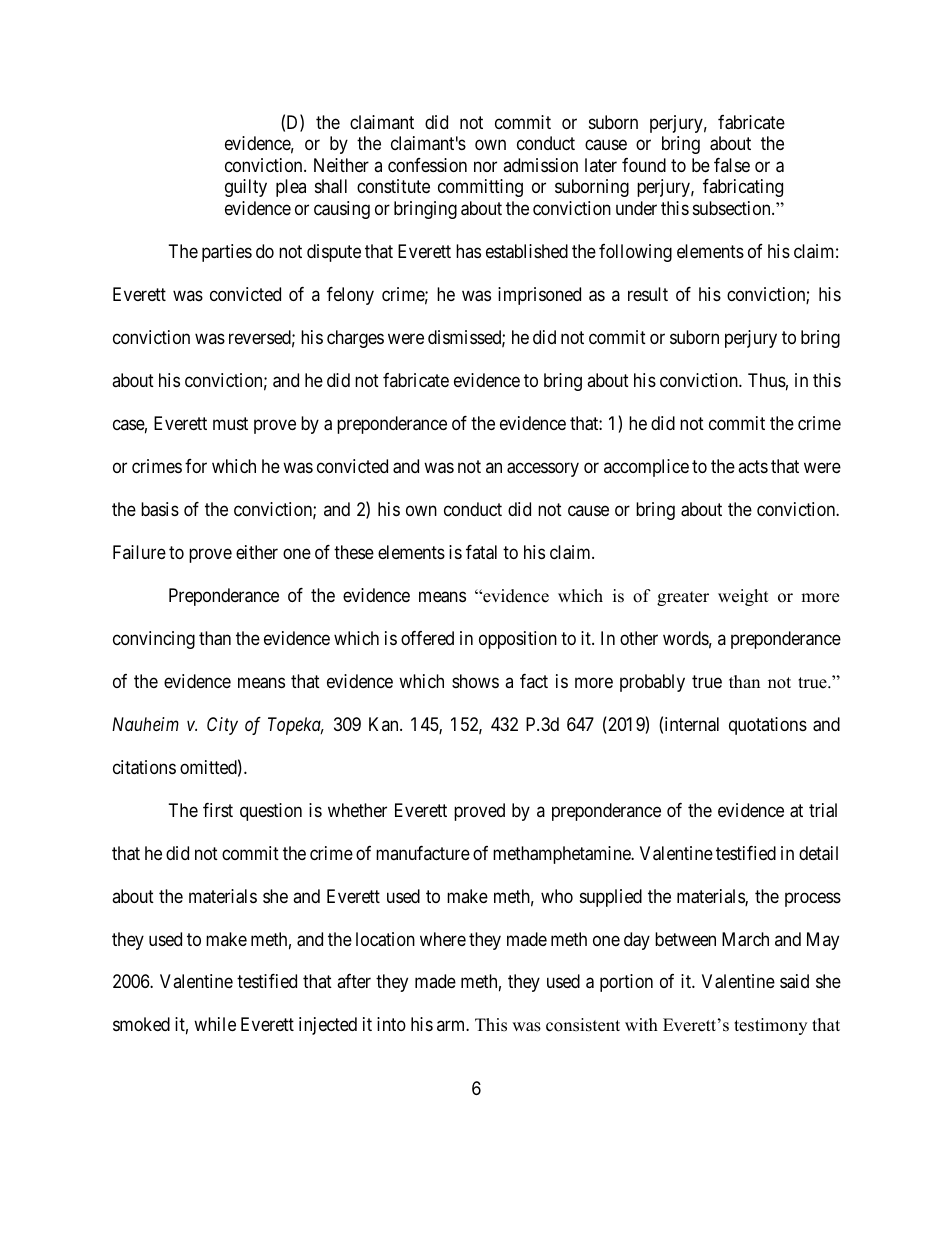  I want to click on convincing, so click(154, 640).
